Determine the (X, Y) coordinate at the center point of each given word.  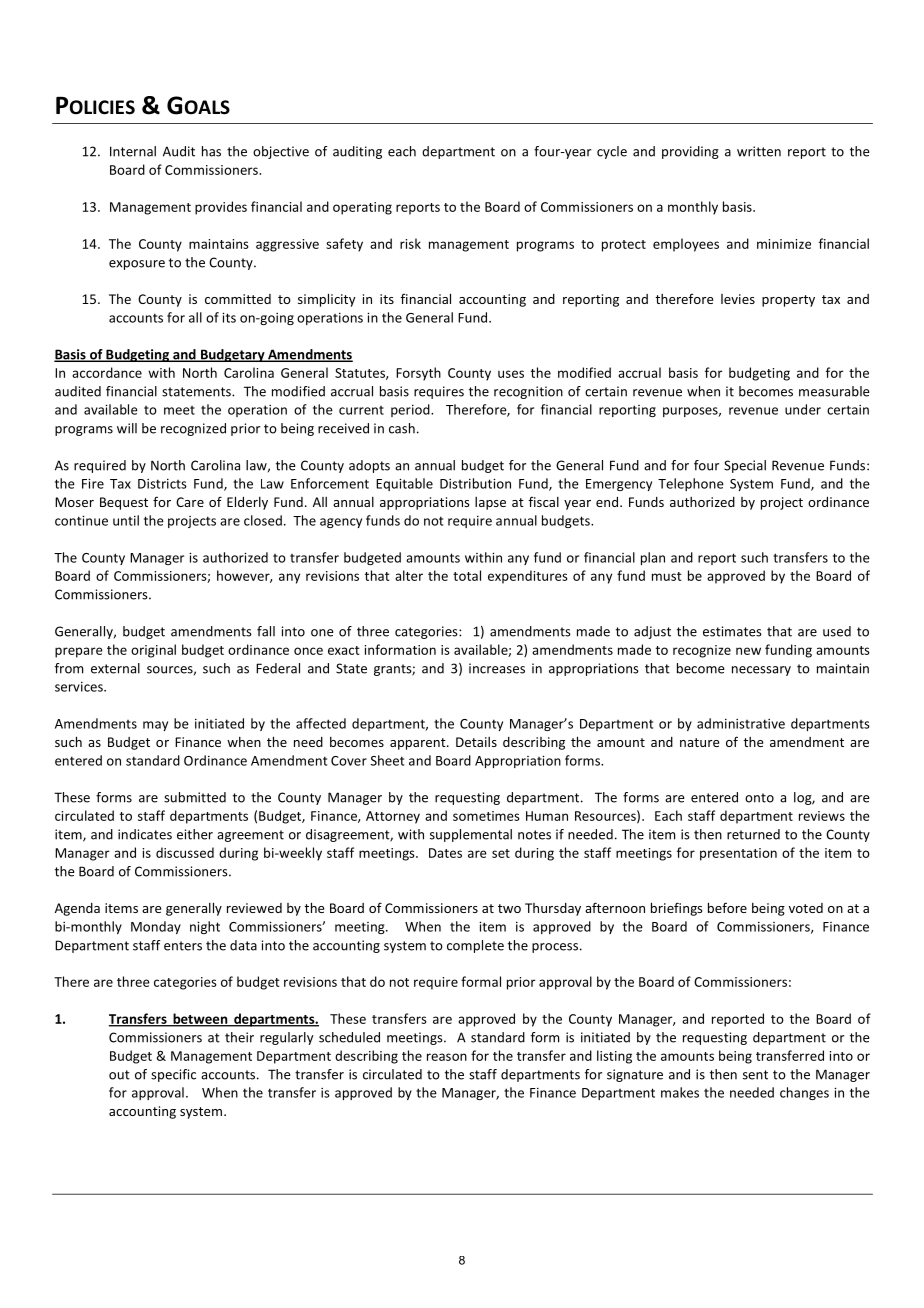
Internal (133, 151)
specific (173, 1075)
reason (447, 1057)
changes (804, 1093)
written (759, 151)
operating (362, 208)
